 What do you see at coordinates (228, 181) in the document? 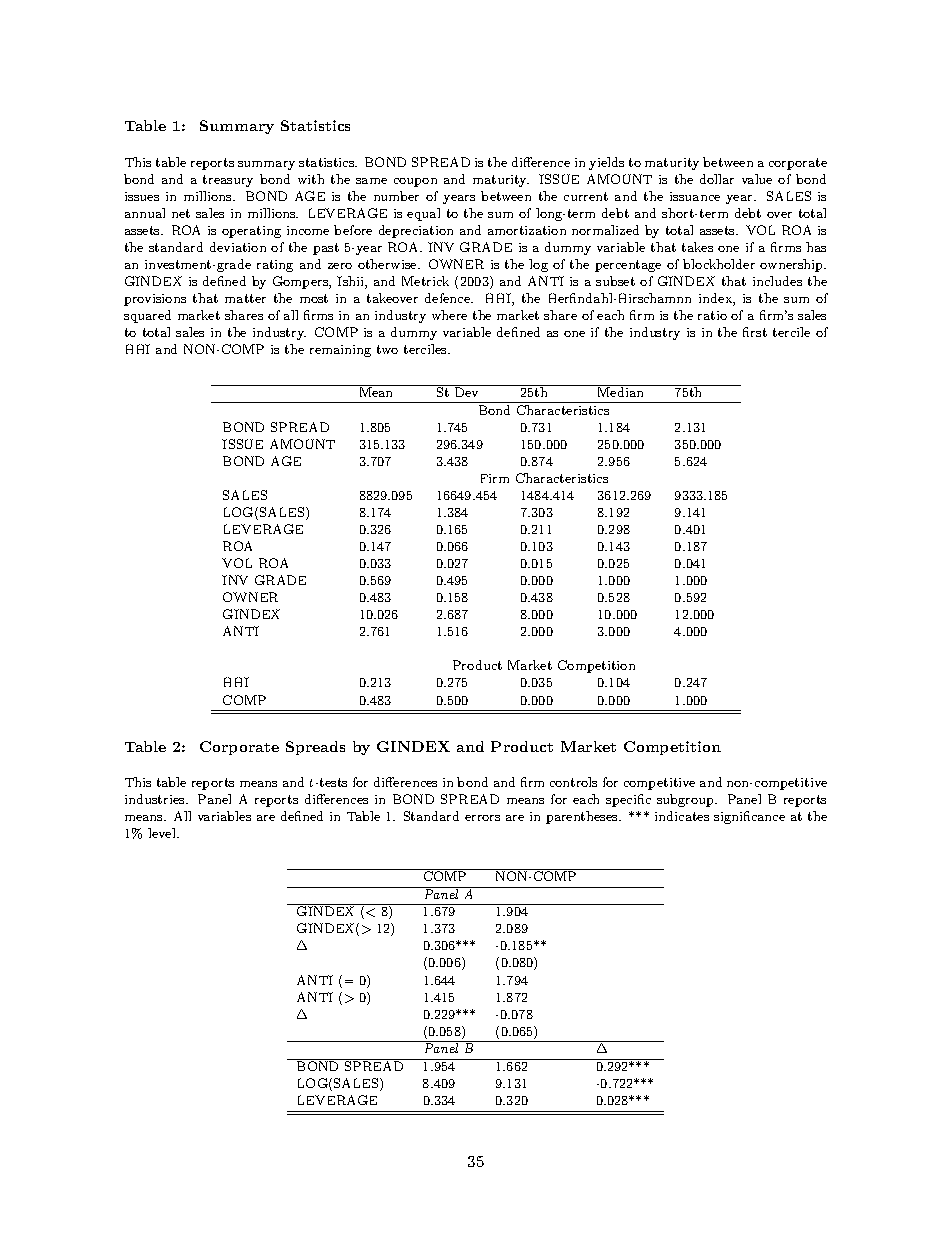
I see `treasury` at bounding box center [228, 181].
